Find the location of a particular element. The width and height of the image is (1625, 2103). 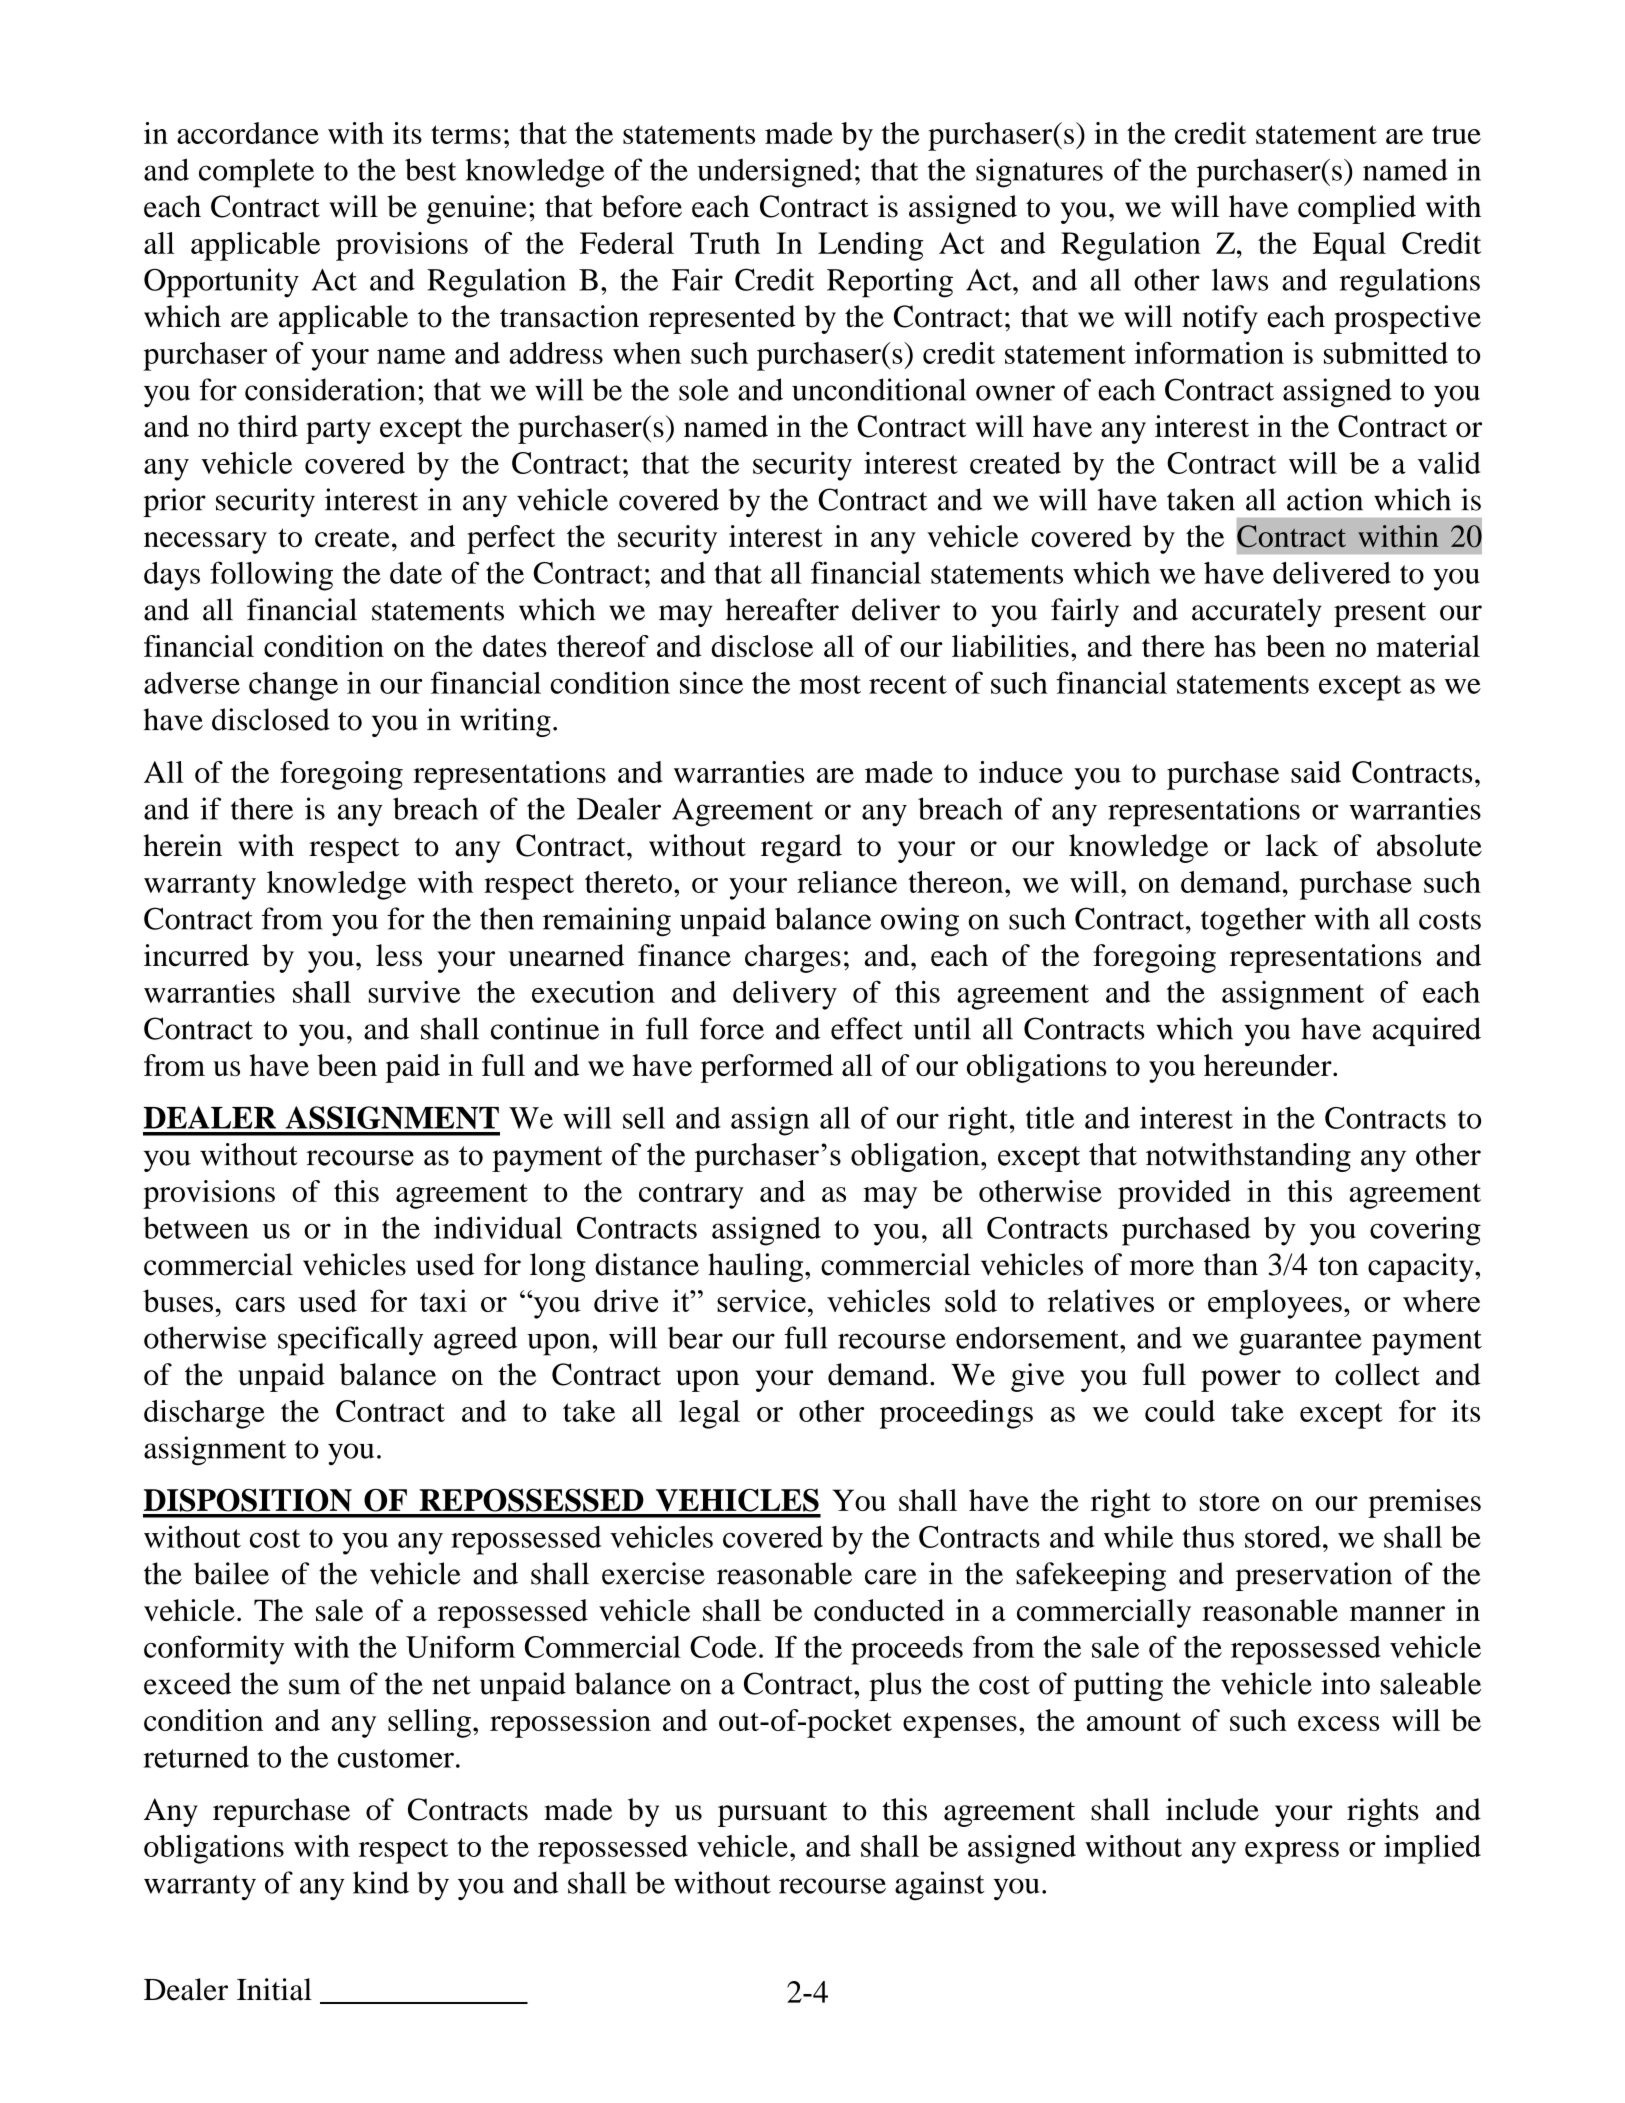

sum is located at coordinates (315, 1687).
